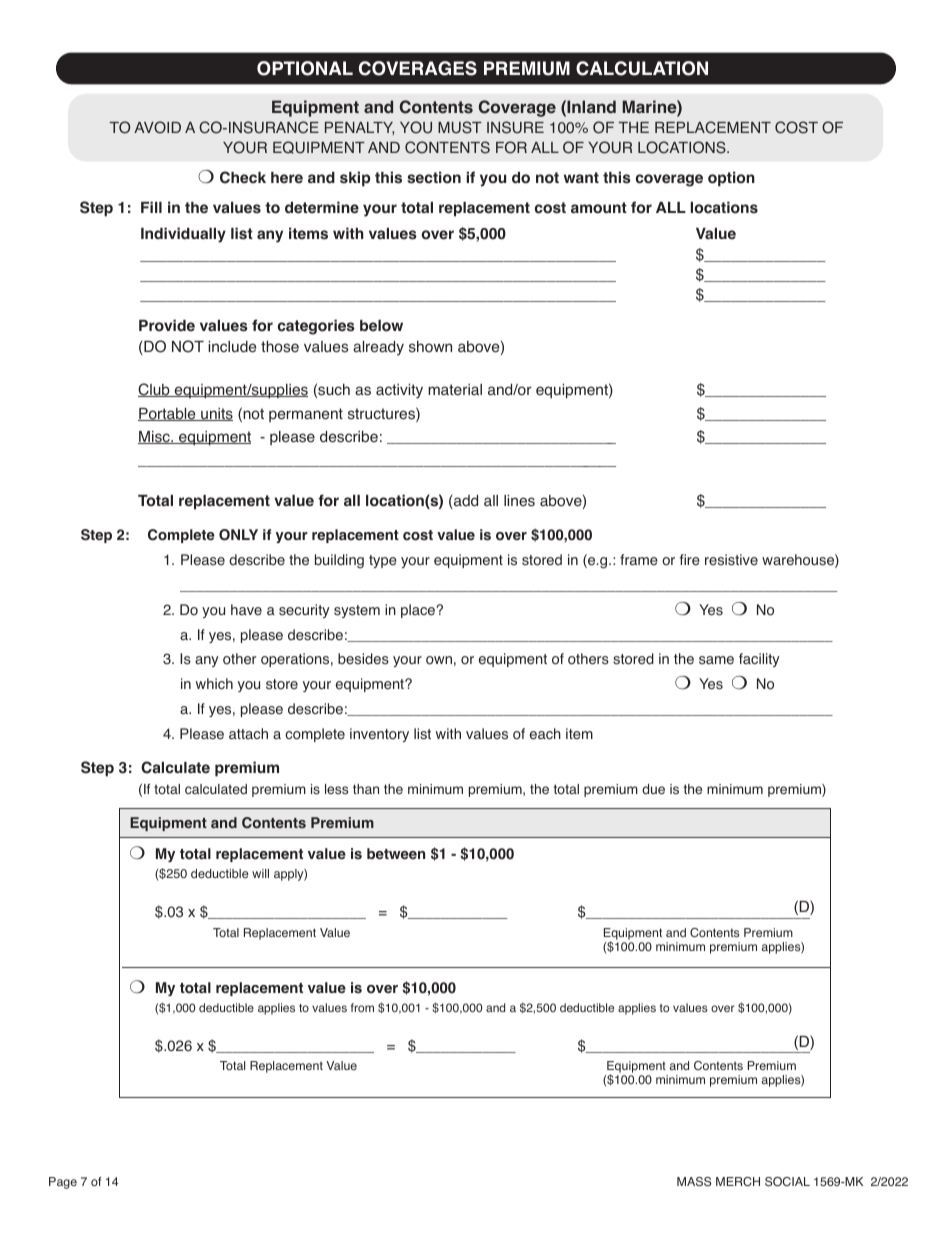 This screenshot has width=952, height=1233. Describe the element at coordinates (362, 1007) in the screenshot. I see `from` at that location.
